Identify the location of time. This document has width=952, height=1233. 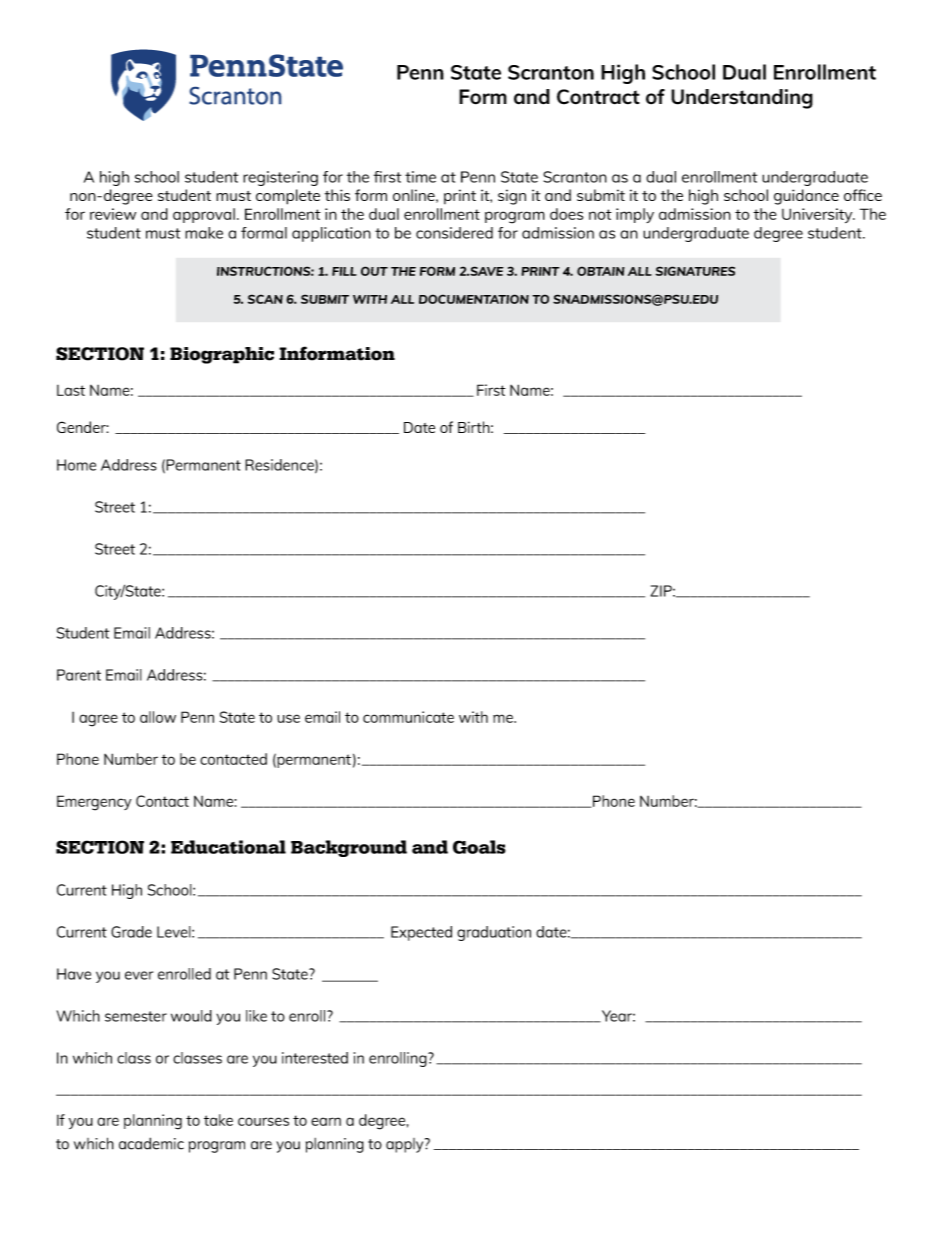
(420, 177).
